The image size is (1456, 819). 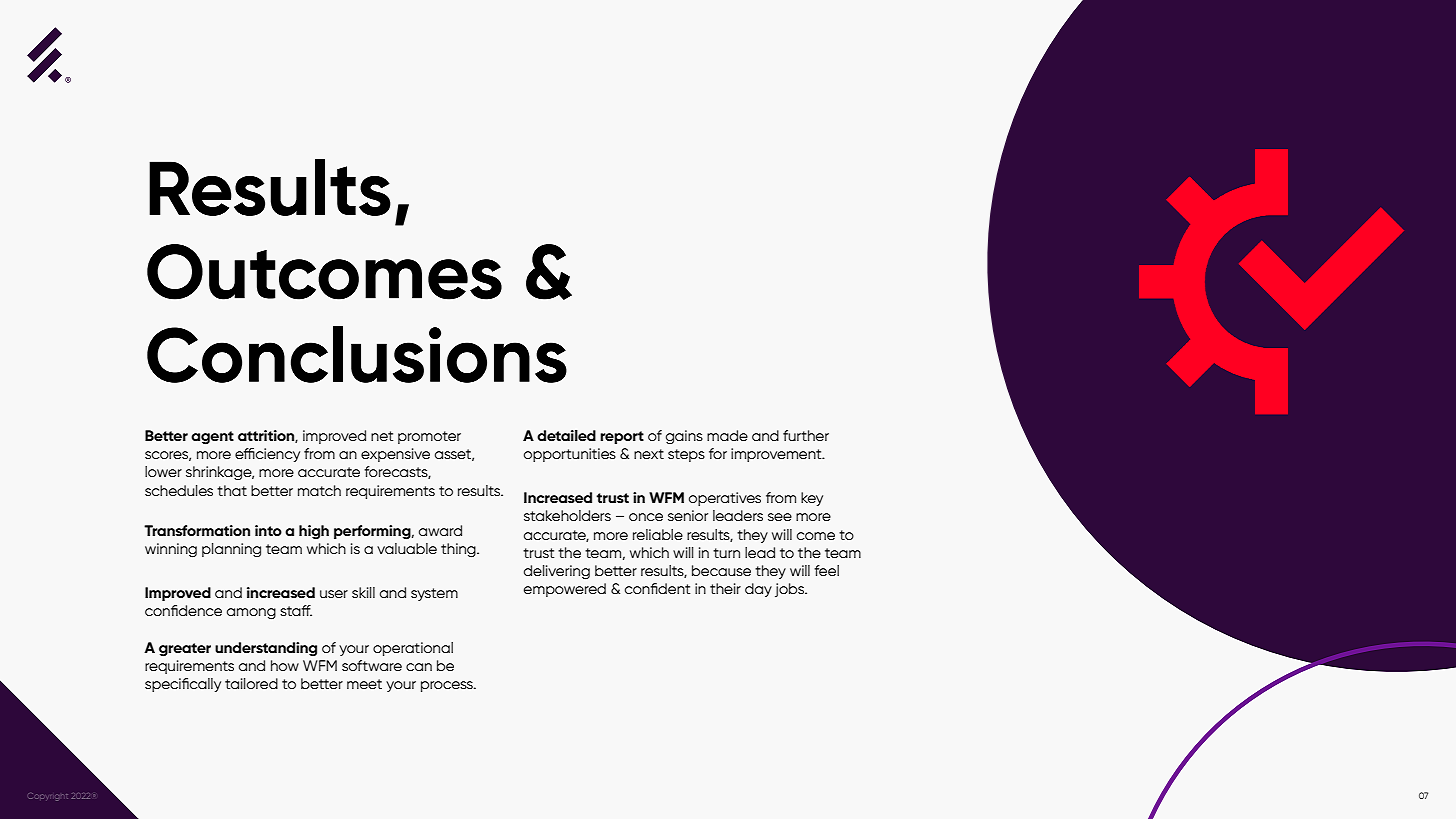 What do you see at coordinates (806, 435) in the image?
I see `further` at bounding box center [806, 435].
